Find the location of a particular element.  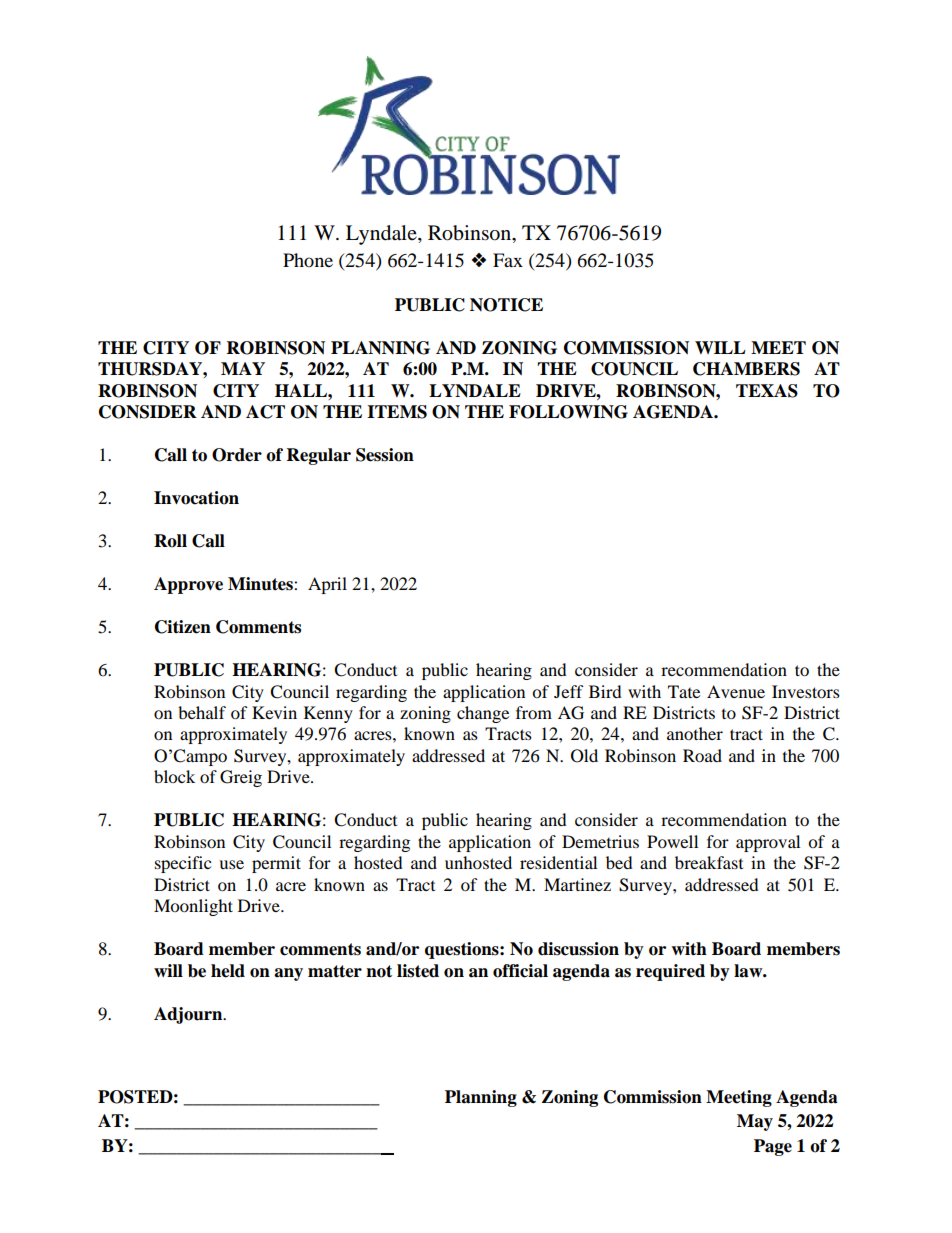

Minutes is located at coordinates (261, 584).
